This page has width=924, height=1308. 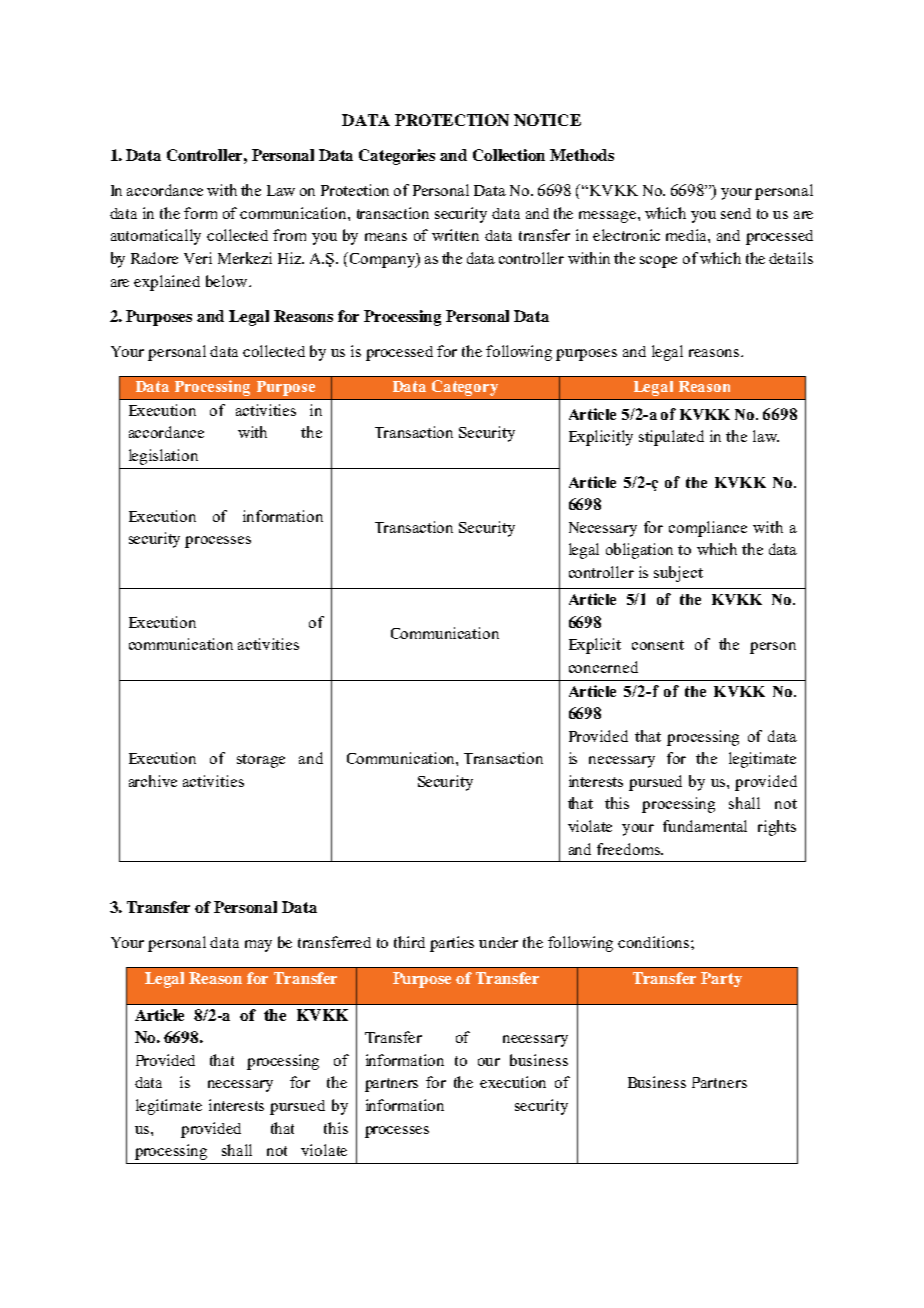 What do you see at coordinates (736, 213) in the page?
I see `send` at bounding box center [736, 213].
